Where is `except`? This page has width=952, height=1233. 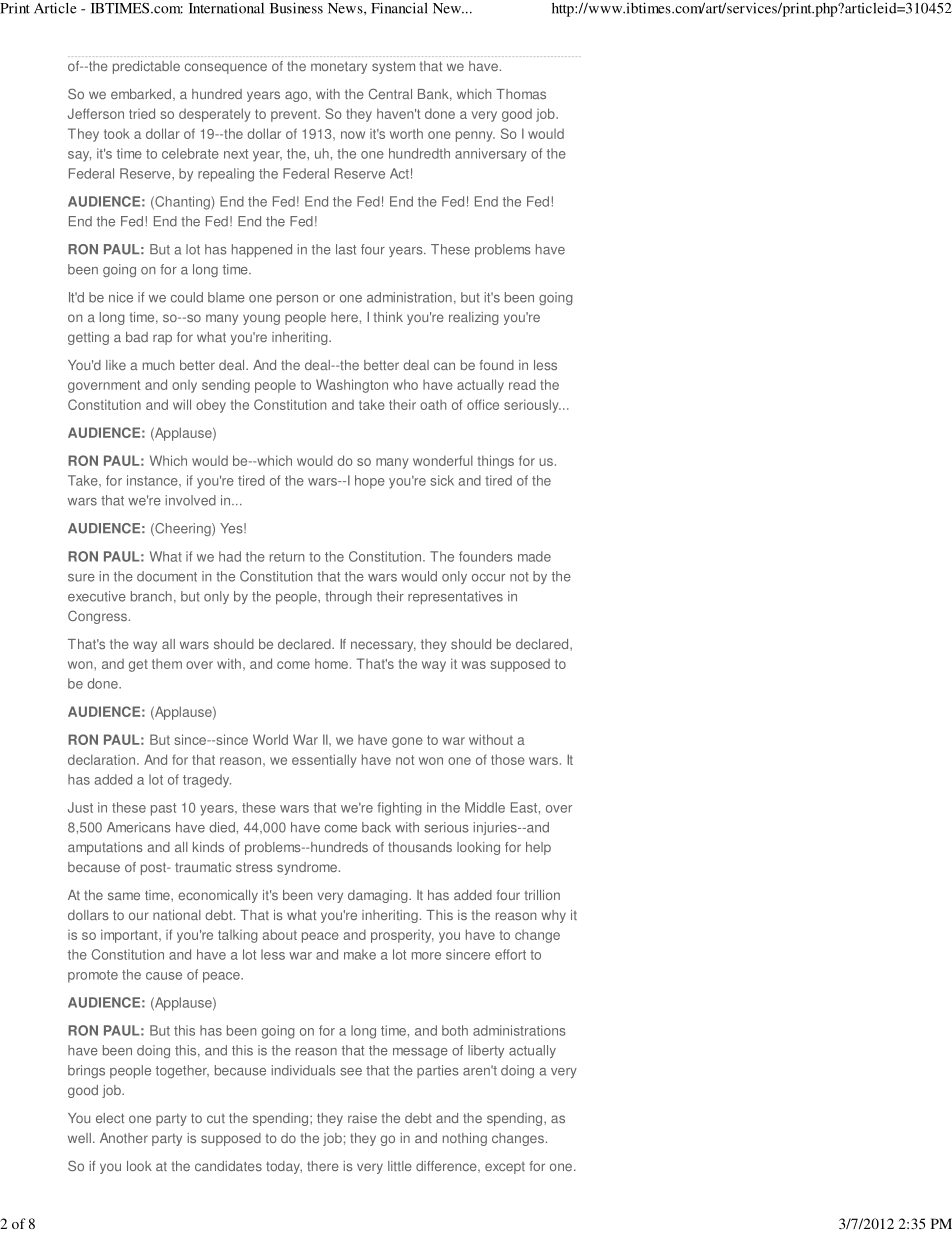 except is located at coordinates (505, 1168).
